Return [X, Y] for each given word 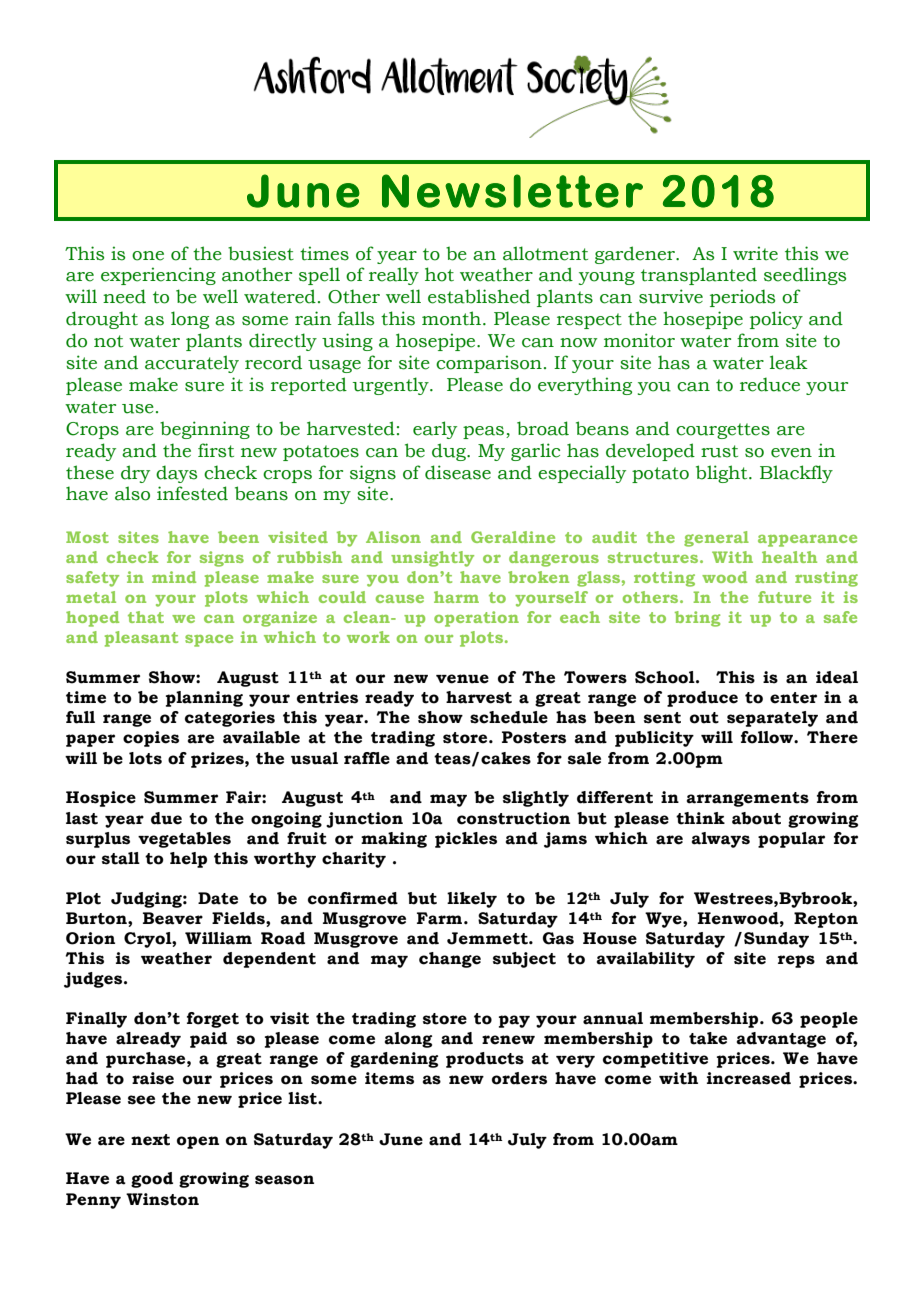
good [152, 1180]
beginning [205, 430]
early [435, 430]
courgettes [723, 431]
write [755, 253]
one [148, 256]
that [146, 617]
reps [796, 961]
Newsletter [512, 191]
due [166, 818]
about [756, 818]
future [784, 597]
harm [456, 597]
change [450, 960]
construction [513, 818]
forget [213, 1020]
